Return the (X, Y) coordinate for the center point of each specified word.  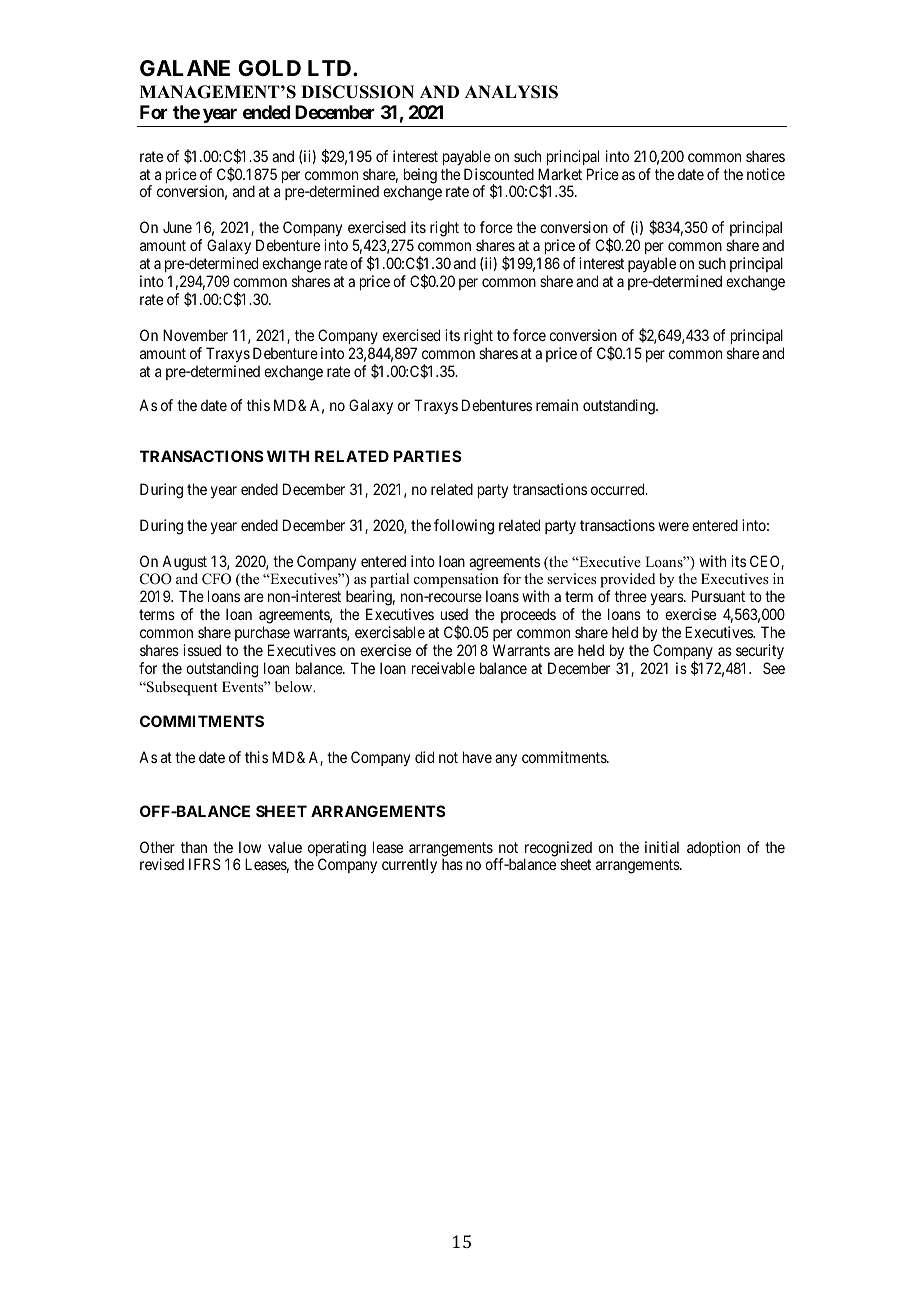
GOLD (269, 68)
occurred (619, 489)
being (420, 177)
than (194, 847)
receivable (443, 668)
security (760, 651)
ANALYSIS (511, 92)
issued (202, 650)
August (184, 563)
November (195, 335)
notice (766, 174)
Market (560, 174)
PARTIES (428, 456)
